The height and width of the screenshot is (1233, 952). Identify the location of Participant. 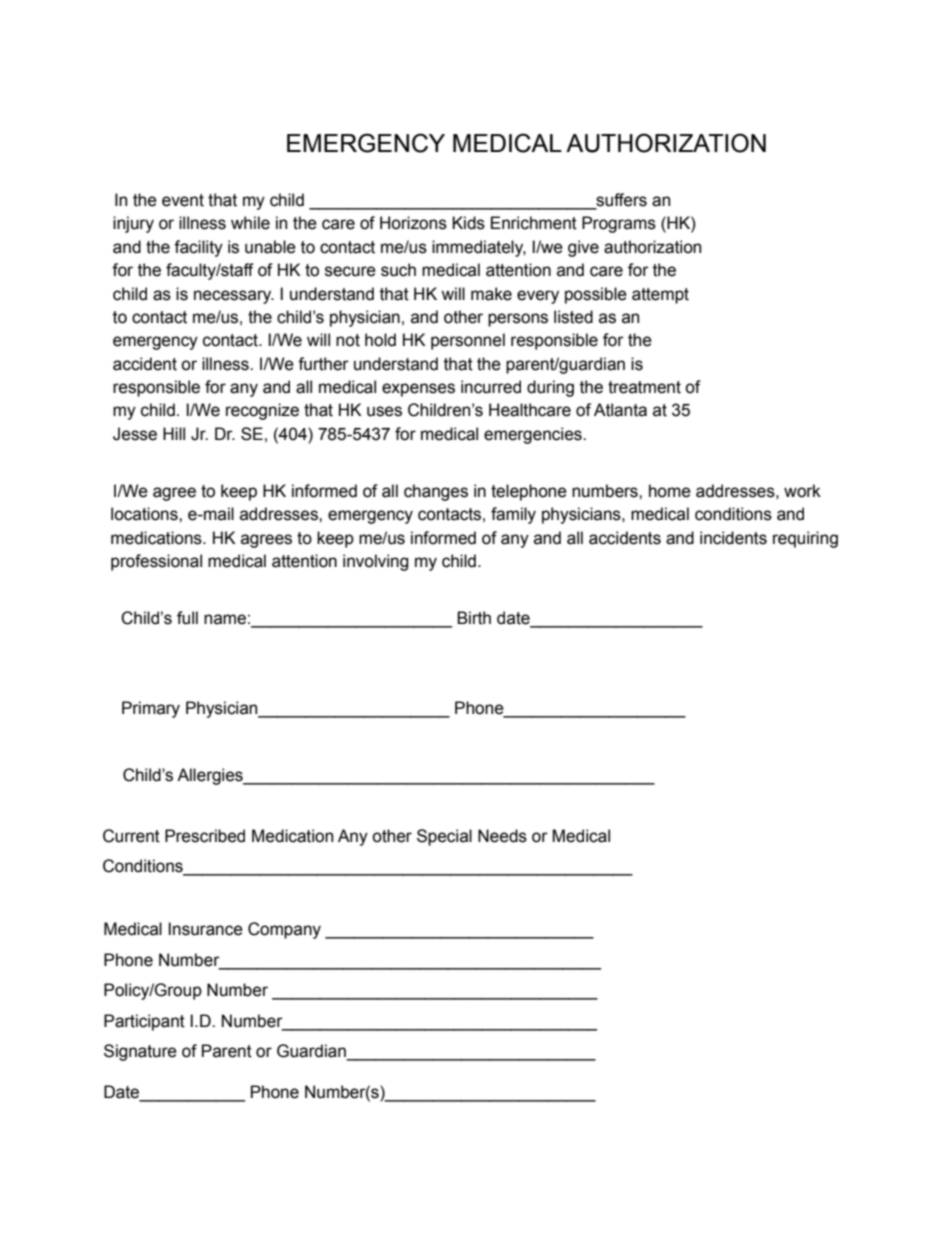
(144, 1022).
